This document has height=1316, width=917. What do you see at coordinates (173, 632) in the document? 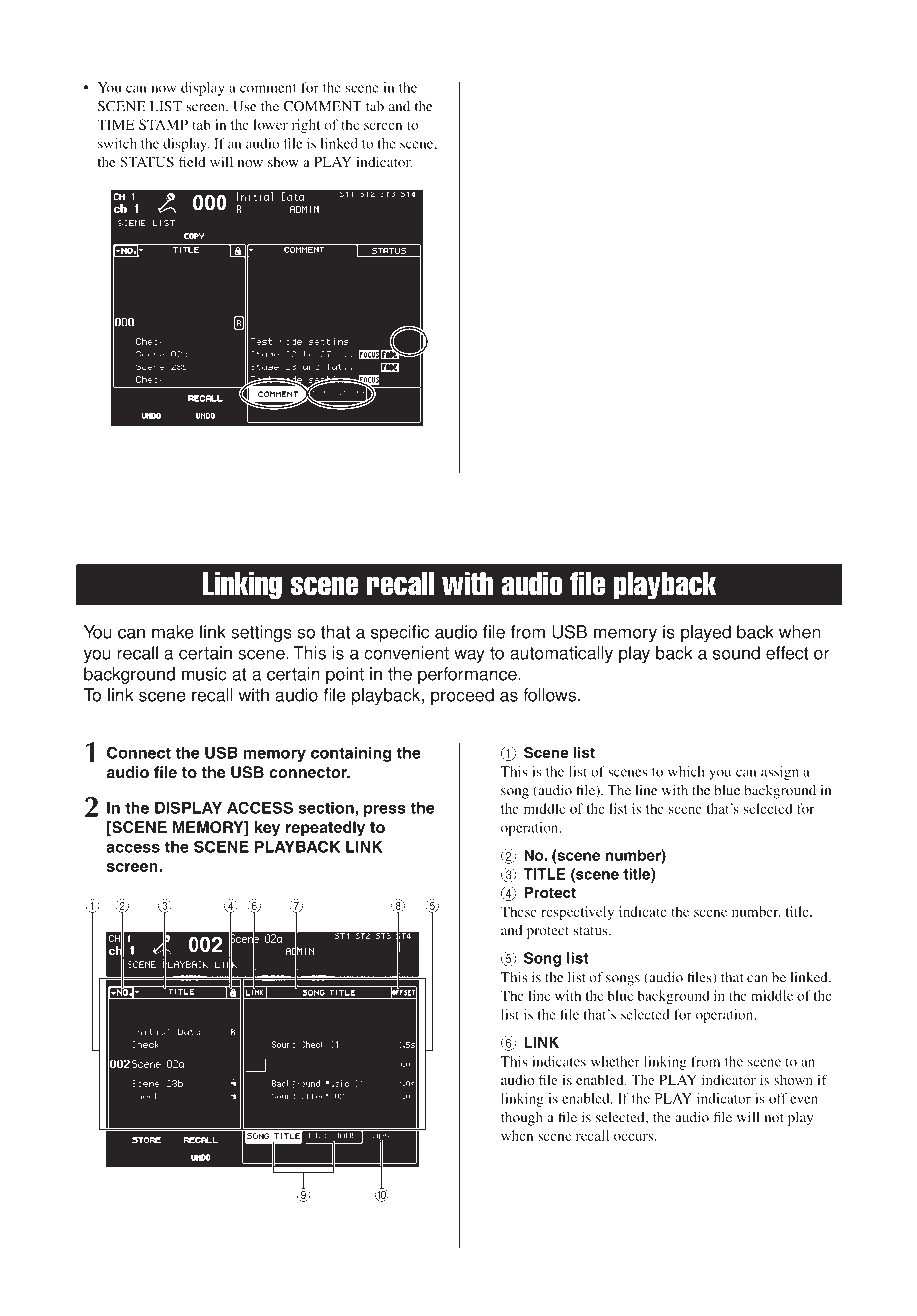
I see `make` at bounding box center [173, 632].
